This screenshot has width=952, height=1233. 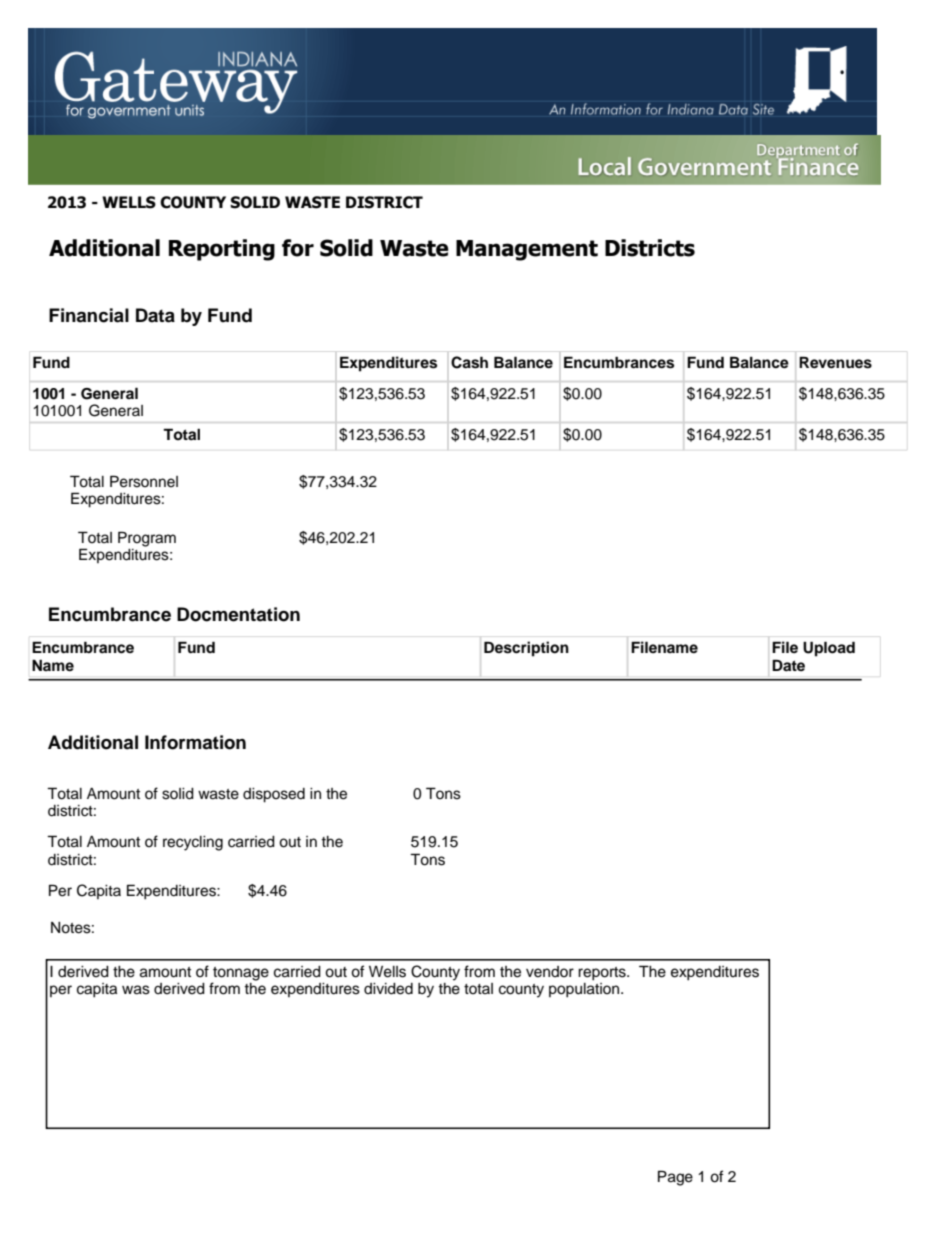 I want to click on reports, so click(x=603, y=974).
